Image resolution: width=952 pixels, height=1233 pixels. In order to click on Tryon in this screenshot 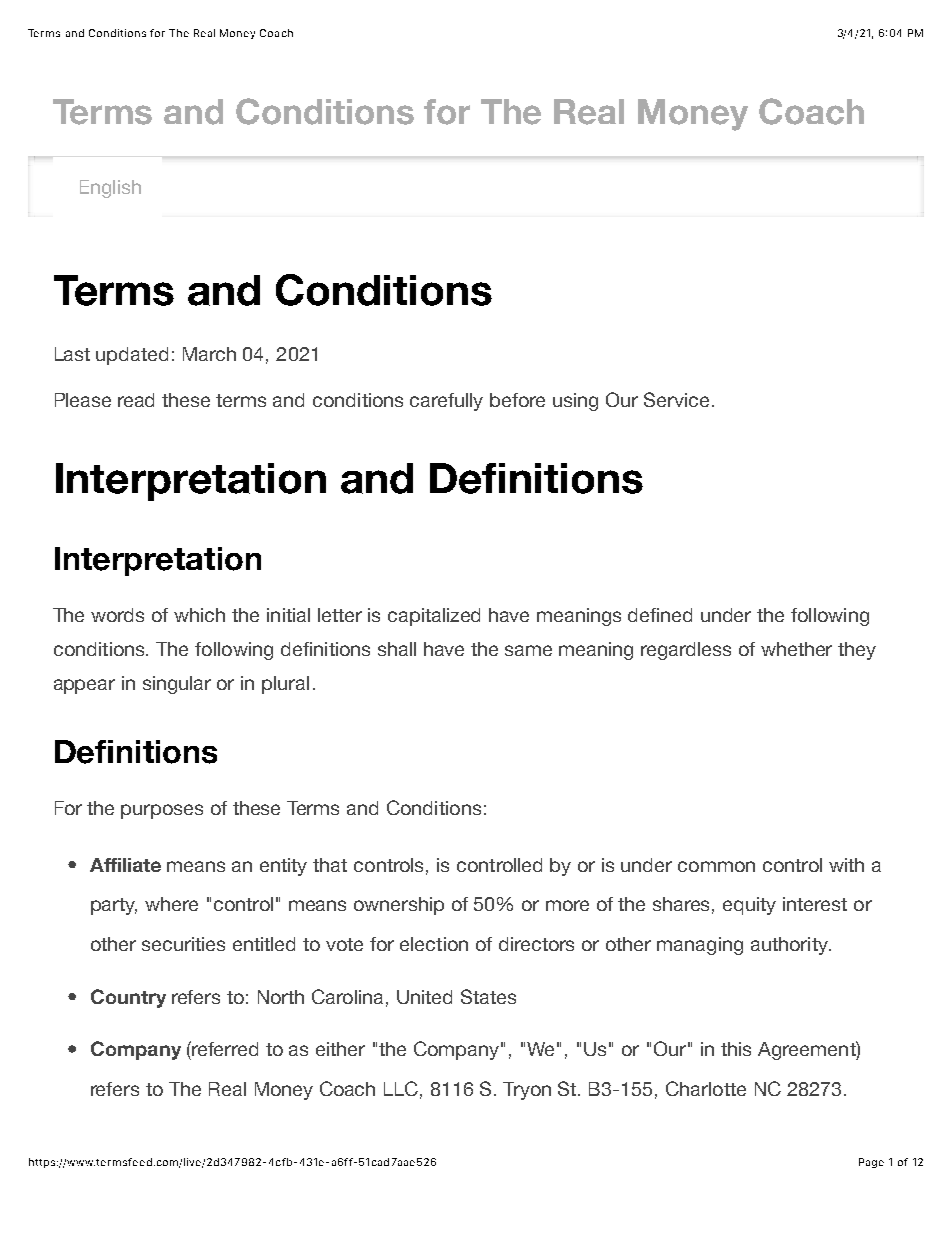, I will do `click(527, 1091)`.
